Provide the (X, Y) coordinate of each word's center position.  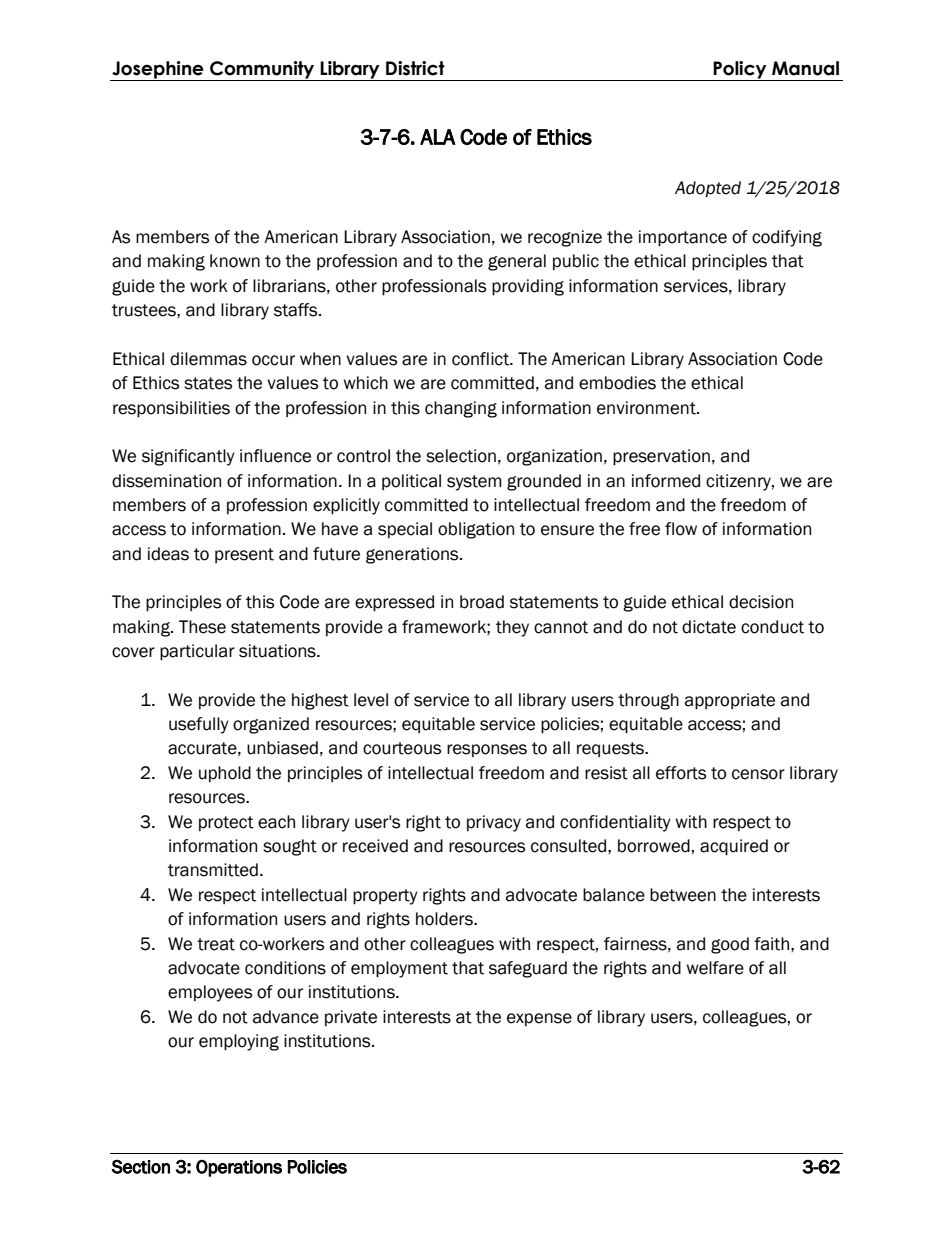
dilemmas (208, 359)
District (415, 68)
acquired (734, 847)
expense (539, 1019)
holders (445, 919)
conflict (481, 359)
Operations (239, 1168)
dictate (709, 627)
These (202, 627)
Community (262, 71)
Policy (740, 71)
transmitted (213, 870)
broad (482, 602)
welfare (715, 968)
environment (647, 408)
